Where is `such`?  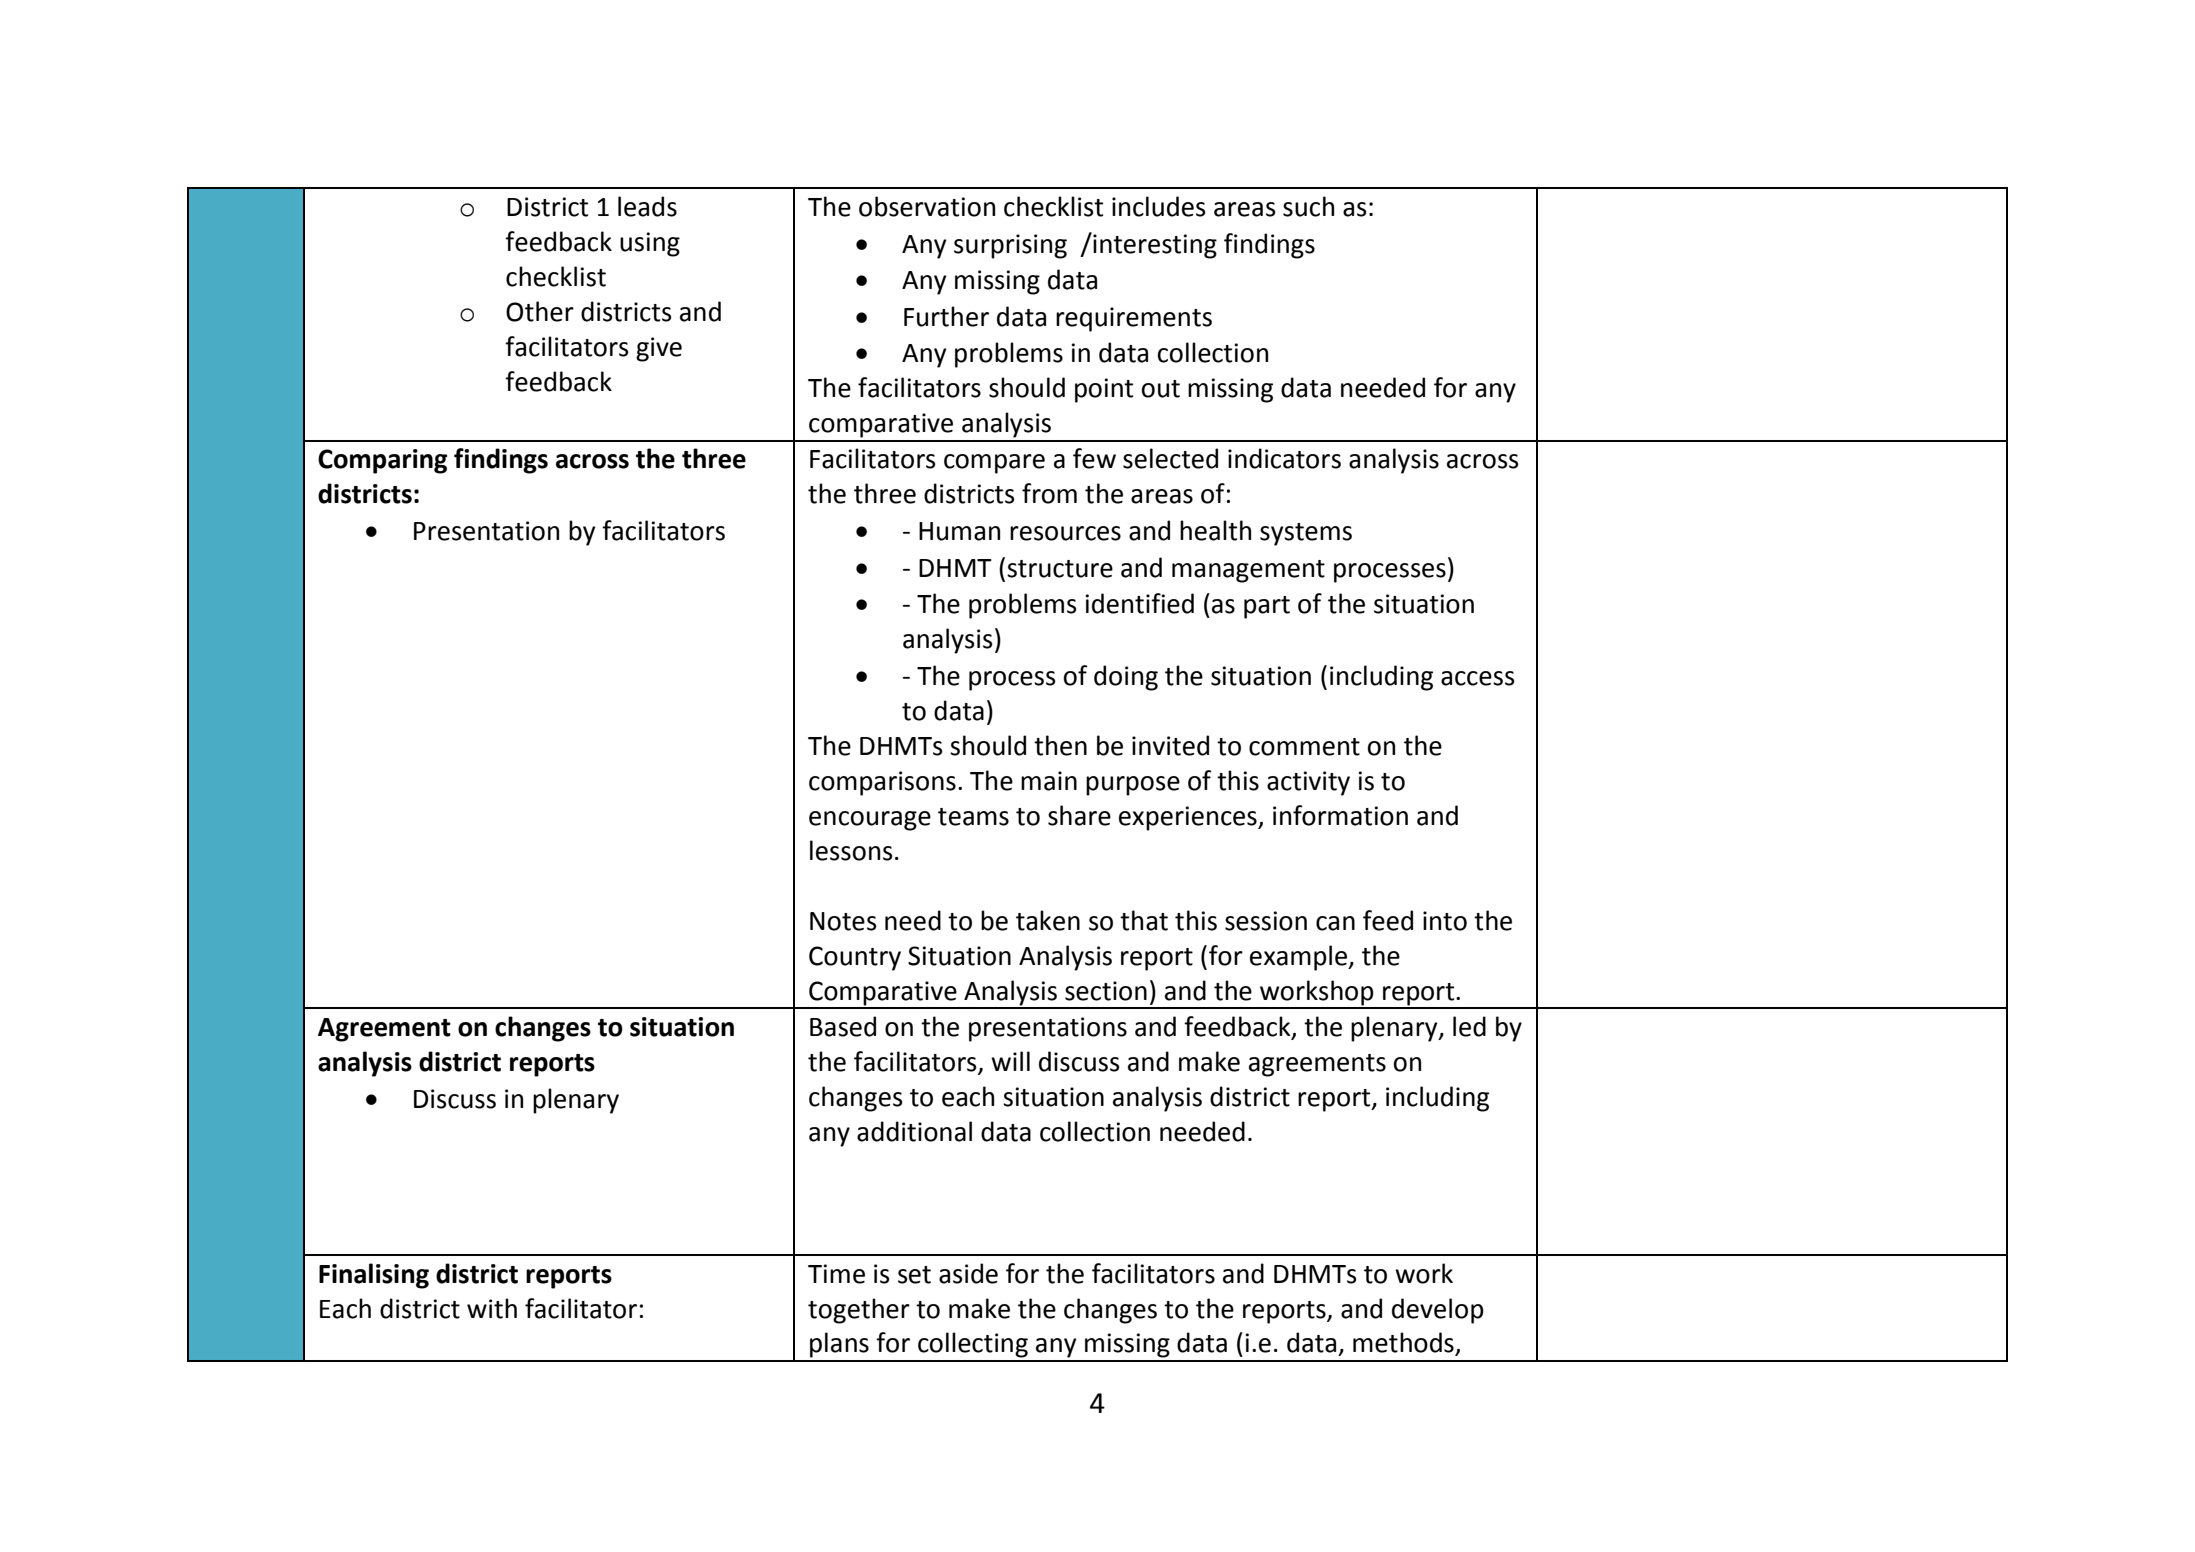 such is located at coordinates (1308, 206).
